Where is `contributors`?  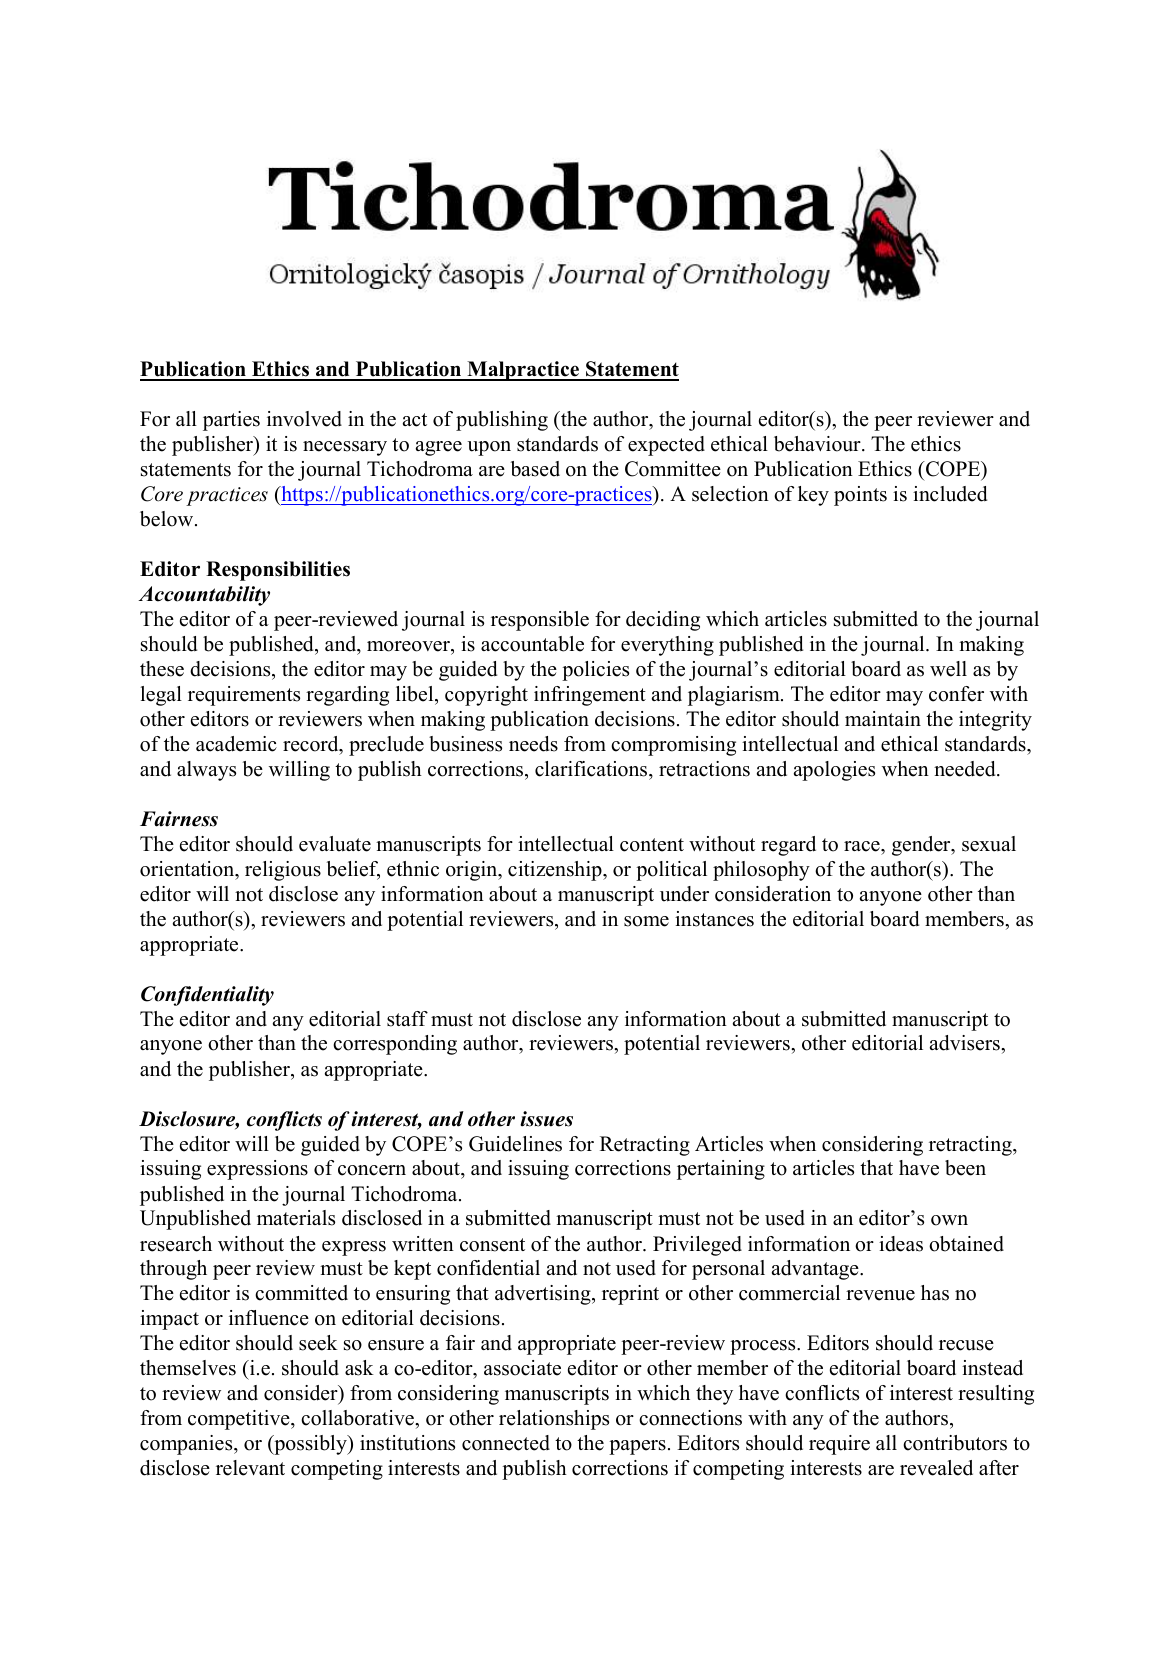
contributors is located at coordinates (955, 1443).
